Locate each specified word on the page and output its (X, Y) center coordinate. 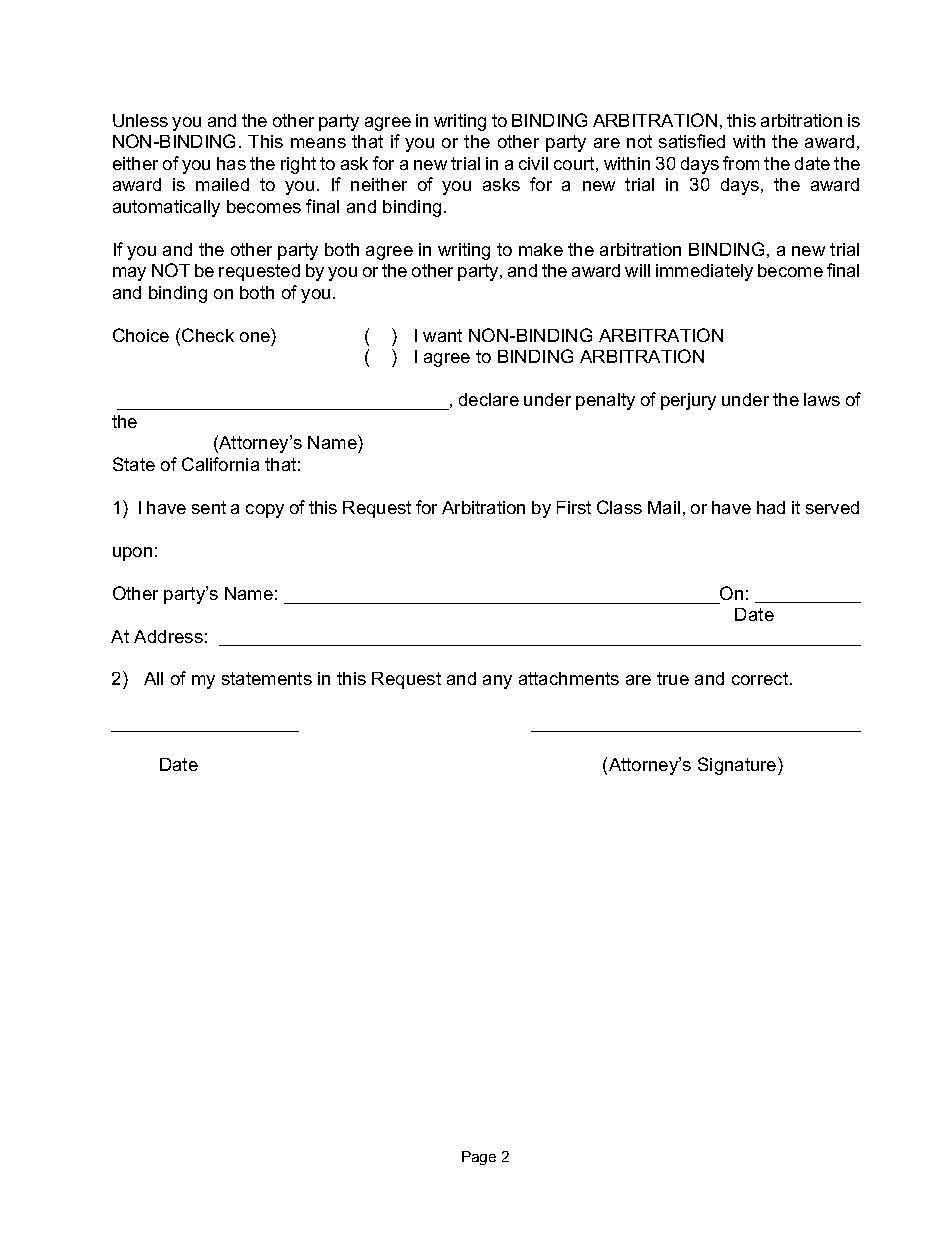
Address (168, 636)
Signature (738, 766)
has (231, 163)
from (741, 163)
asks (501, 184)
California (220, 464)
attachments (569, 678)
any (497, 682)
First (574, 507)
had (771, 507)
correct (761, 678)
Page (479, 1158)
